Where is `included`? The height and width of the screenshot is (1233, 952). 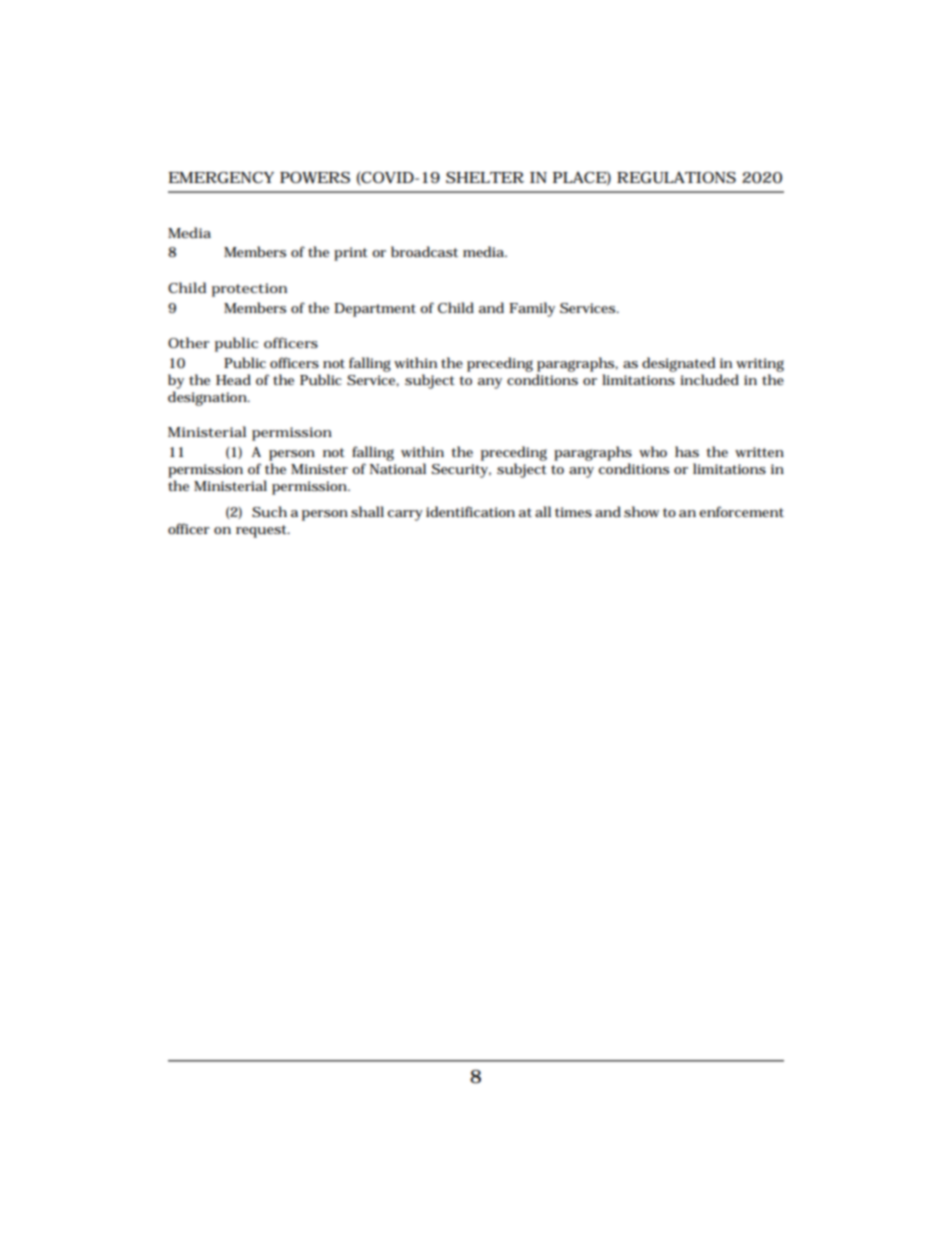
included is located at coordinates (709, 380).
